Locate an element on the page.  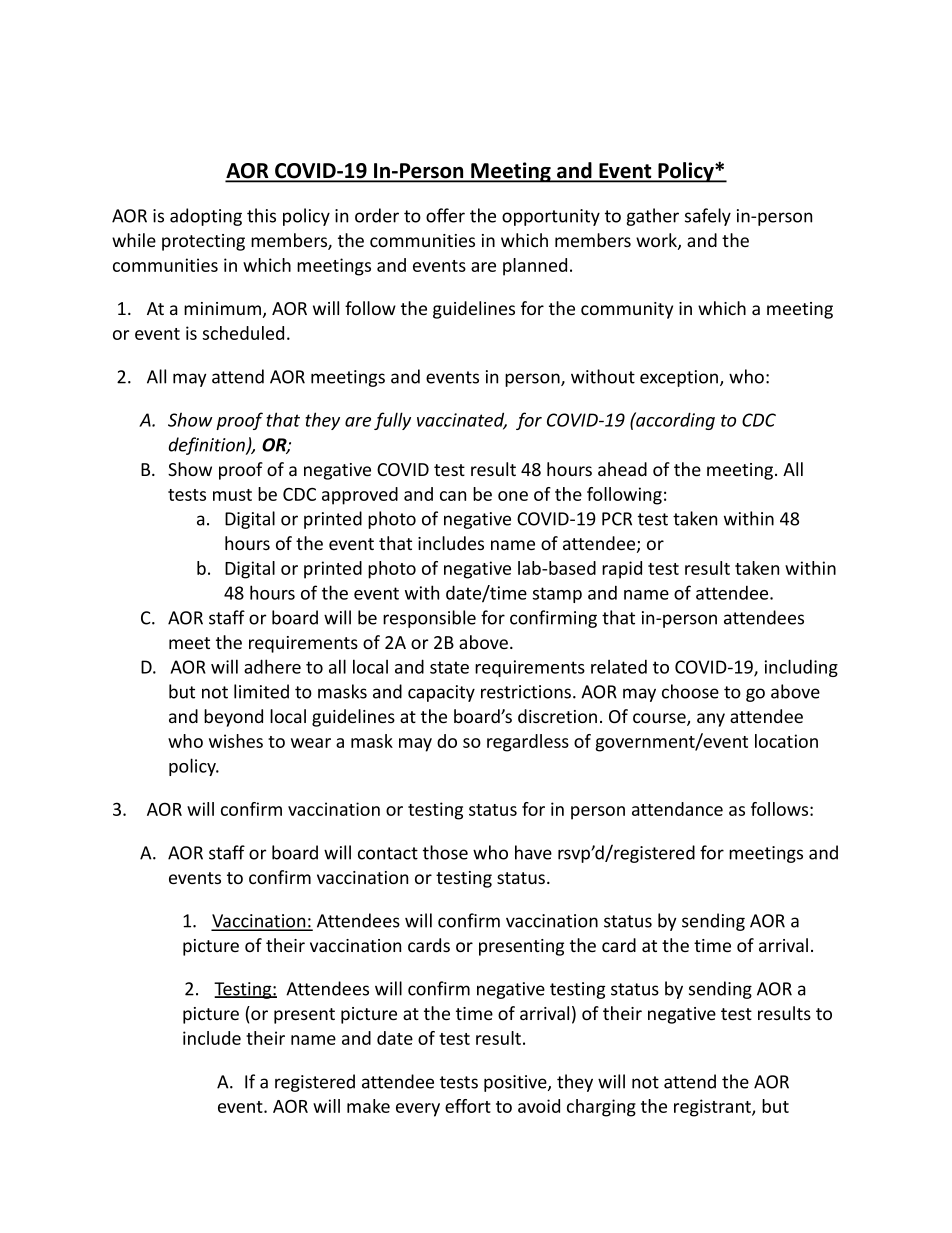
state is located at coordinates (449, 667).
